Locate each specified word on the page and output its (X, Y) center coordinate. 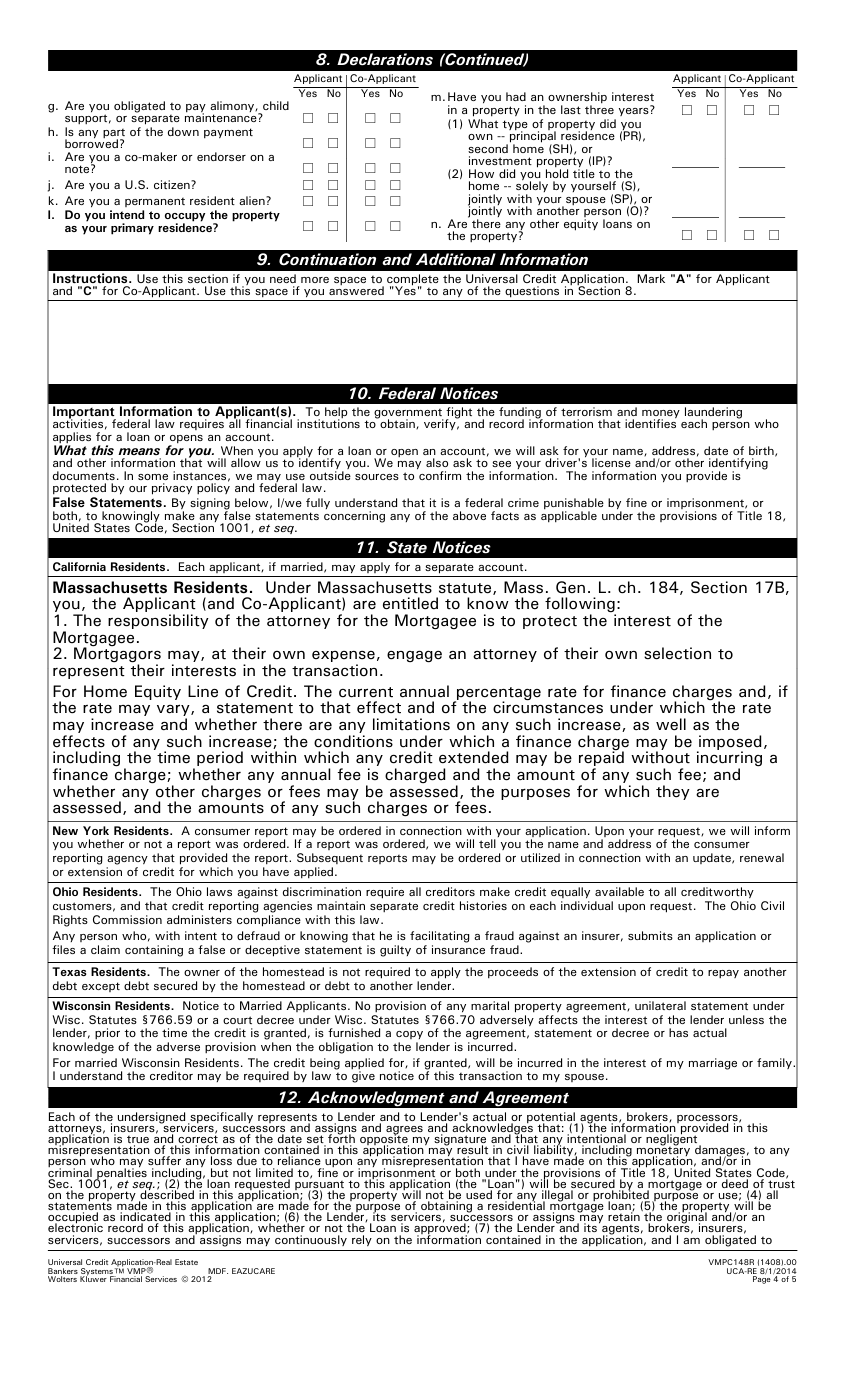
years (635, 110)
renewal (762, 857)
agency (127, 862)
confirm (440, 475)
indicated (145, 1218)
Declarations (385, 59)
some (153, 477)
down (183, 131)
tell (487, 843)
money (661, 415)
